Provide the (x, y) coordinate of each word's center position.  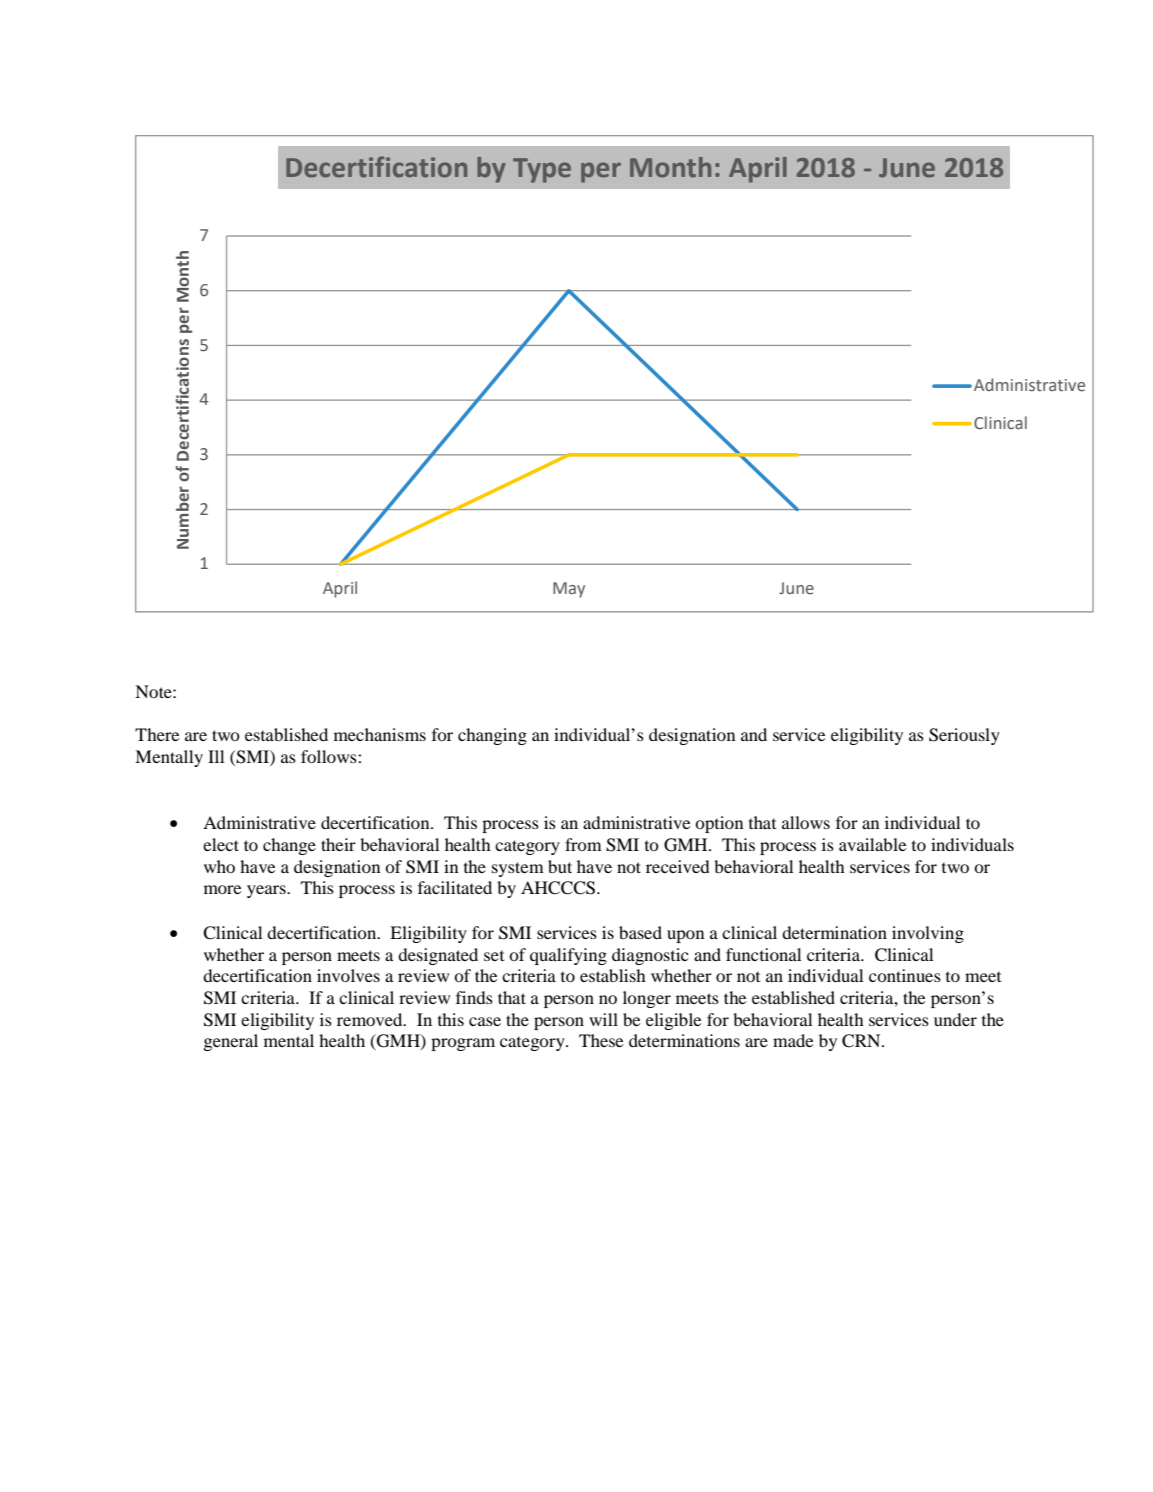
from (583, 844)
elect (221, 844)
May (569, 590)
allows (806, 822)
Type (542, 170)
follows (330, 756)
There (157, 734)
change (289, 846)
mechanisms (380, 734)
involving (928, 934)
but (560, 866)
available (872, 844)
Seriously (964, 736)
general (231, 1042)
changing (492, 736)
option (719, 824)
